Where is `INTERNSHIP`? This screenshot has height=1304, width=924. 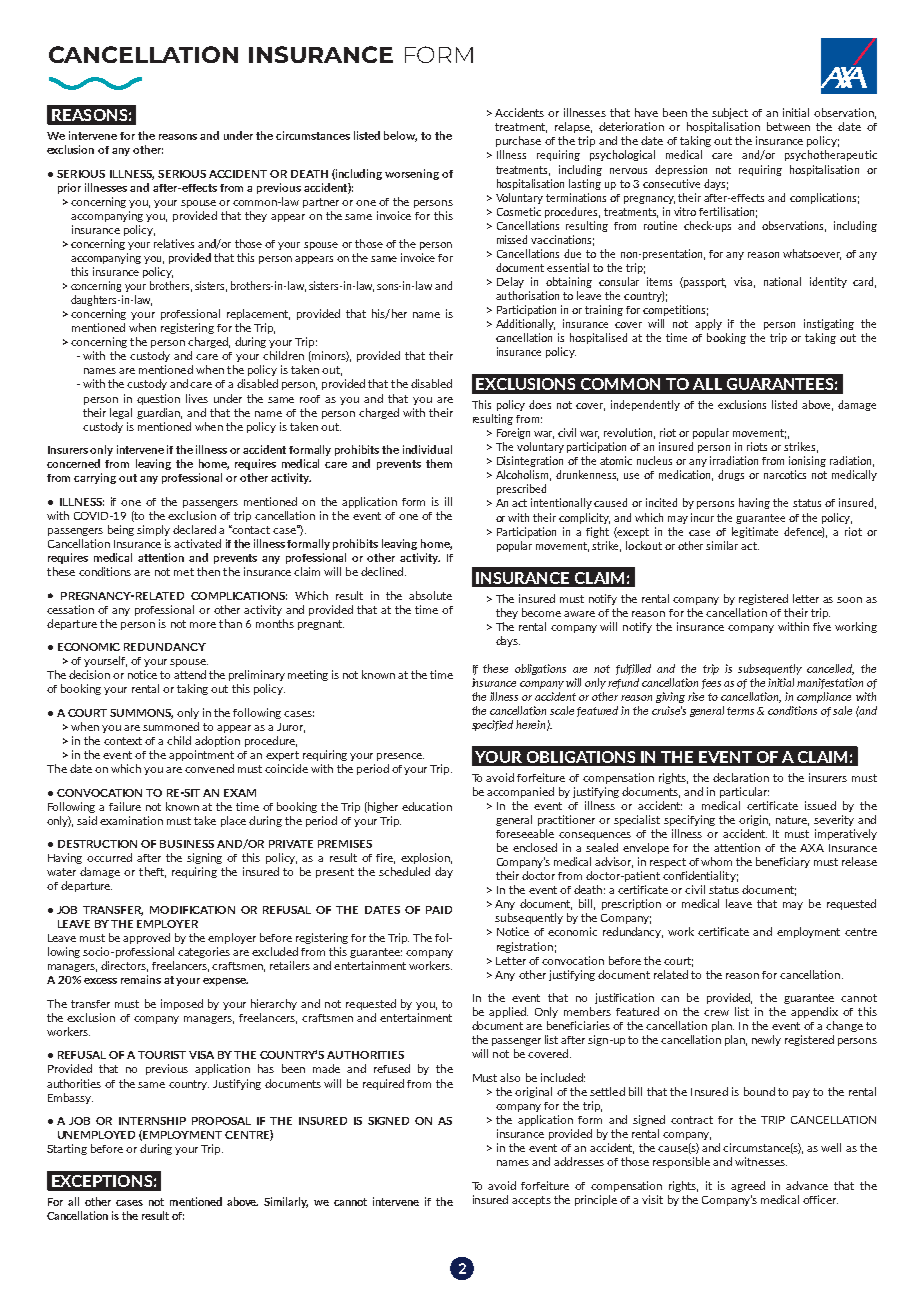 INTERNSHIP is located at coordinates (152, 1121).
